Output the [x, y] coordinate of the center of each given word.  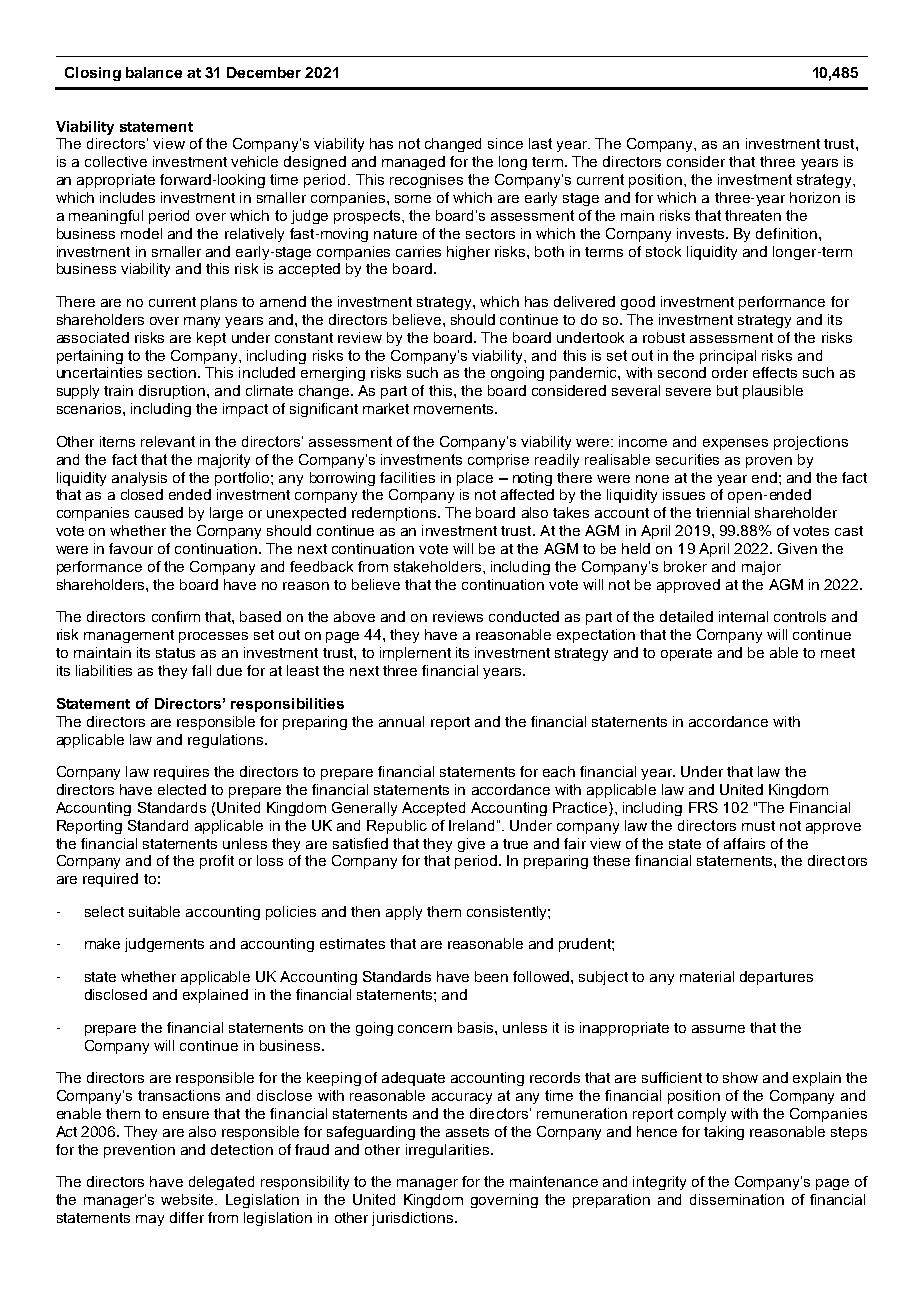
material [707, 976]
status [175, 653]
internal [743, 616]
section [173, 372]
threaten [753, 215]
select [104, 911]
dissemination [737, 1199]
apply [404, 913]
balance [154, 72]
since [505, 143]
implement [415, 654]
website [189, 1199]
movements [455, 409]
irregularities [447, 1151]
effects [775, 372]
